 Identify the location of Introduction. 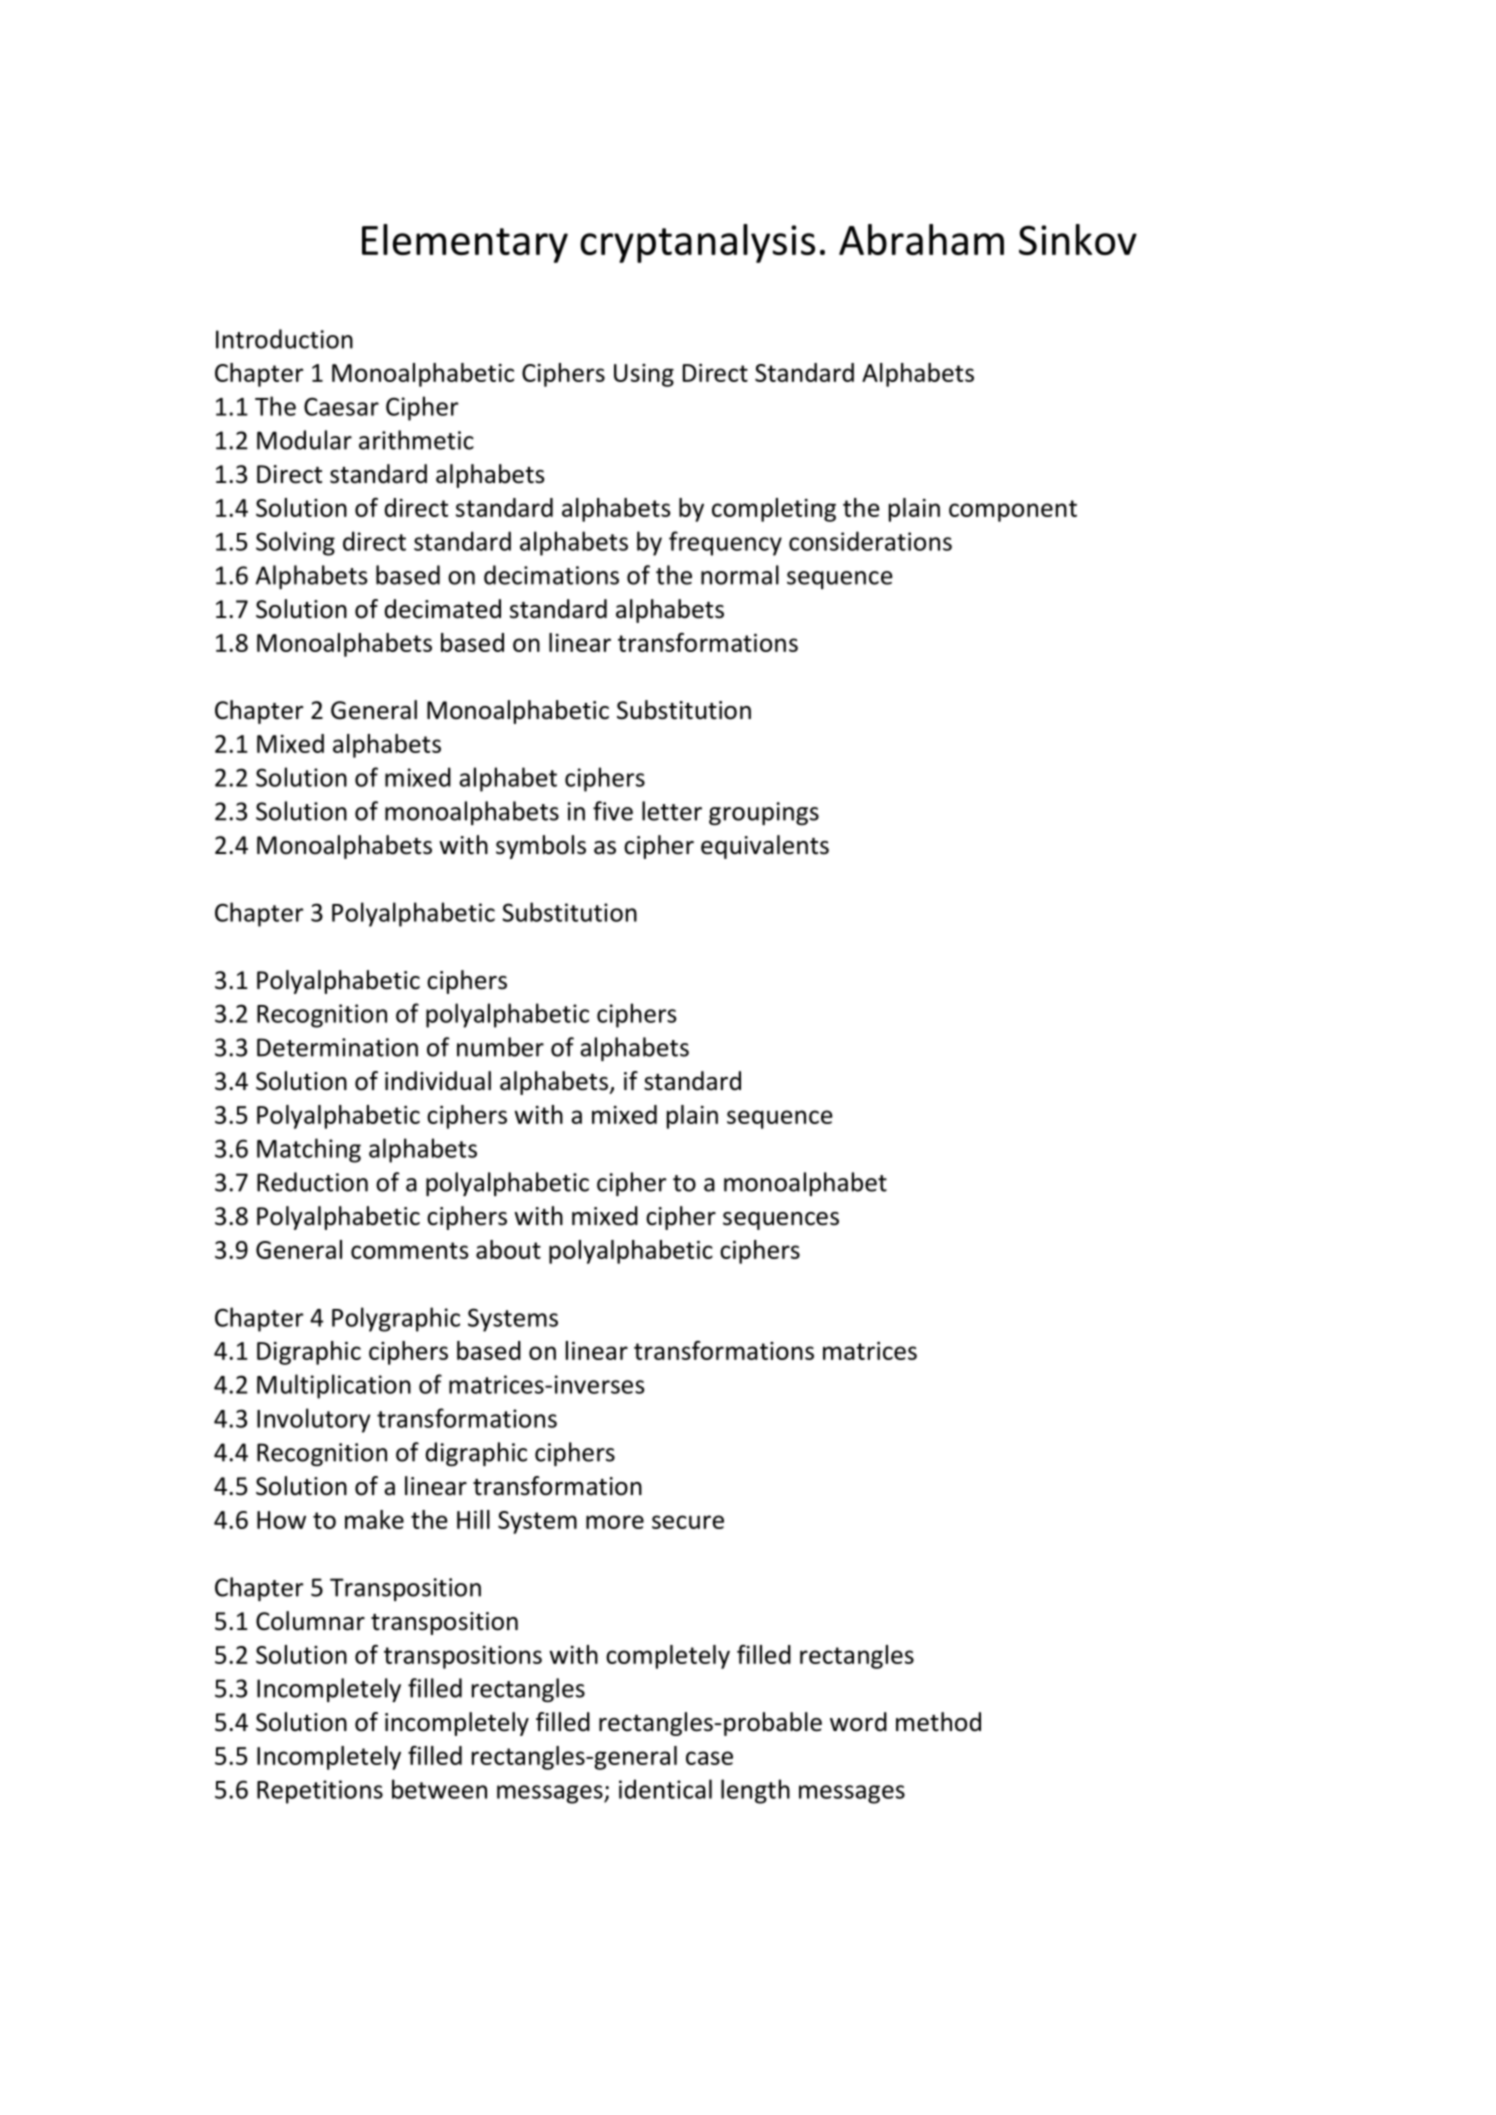
(284, 339).
